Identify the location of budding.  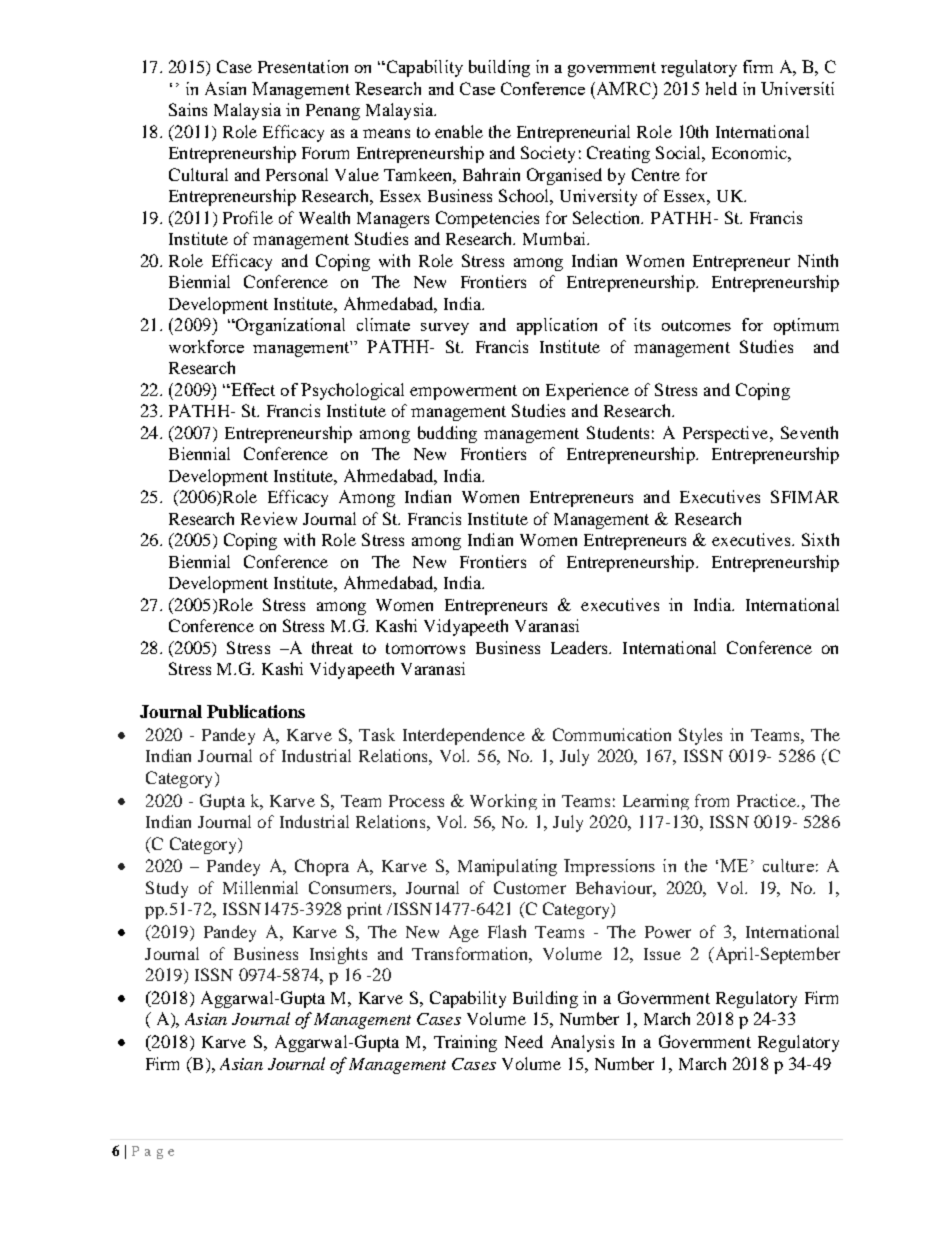
(447, 434).
